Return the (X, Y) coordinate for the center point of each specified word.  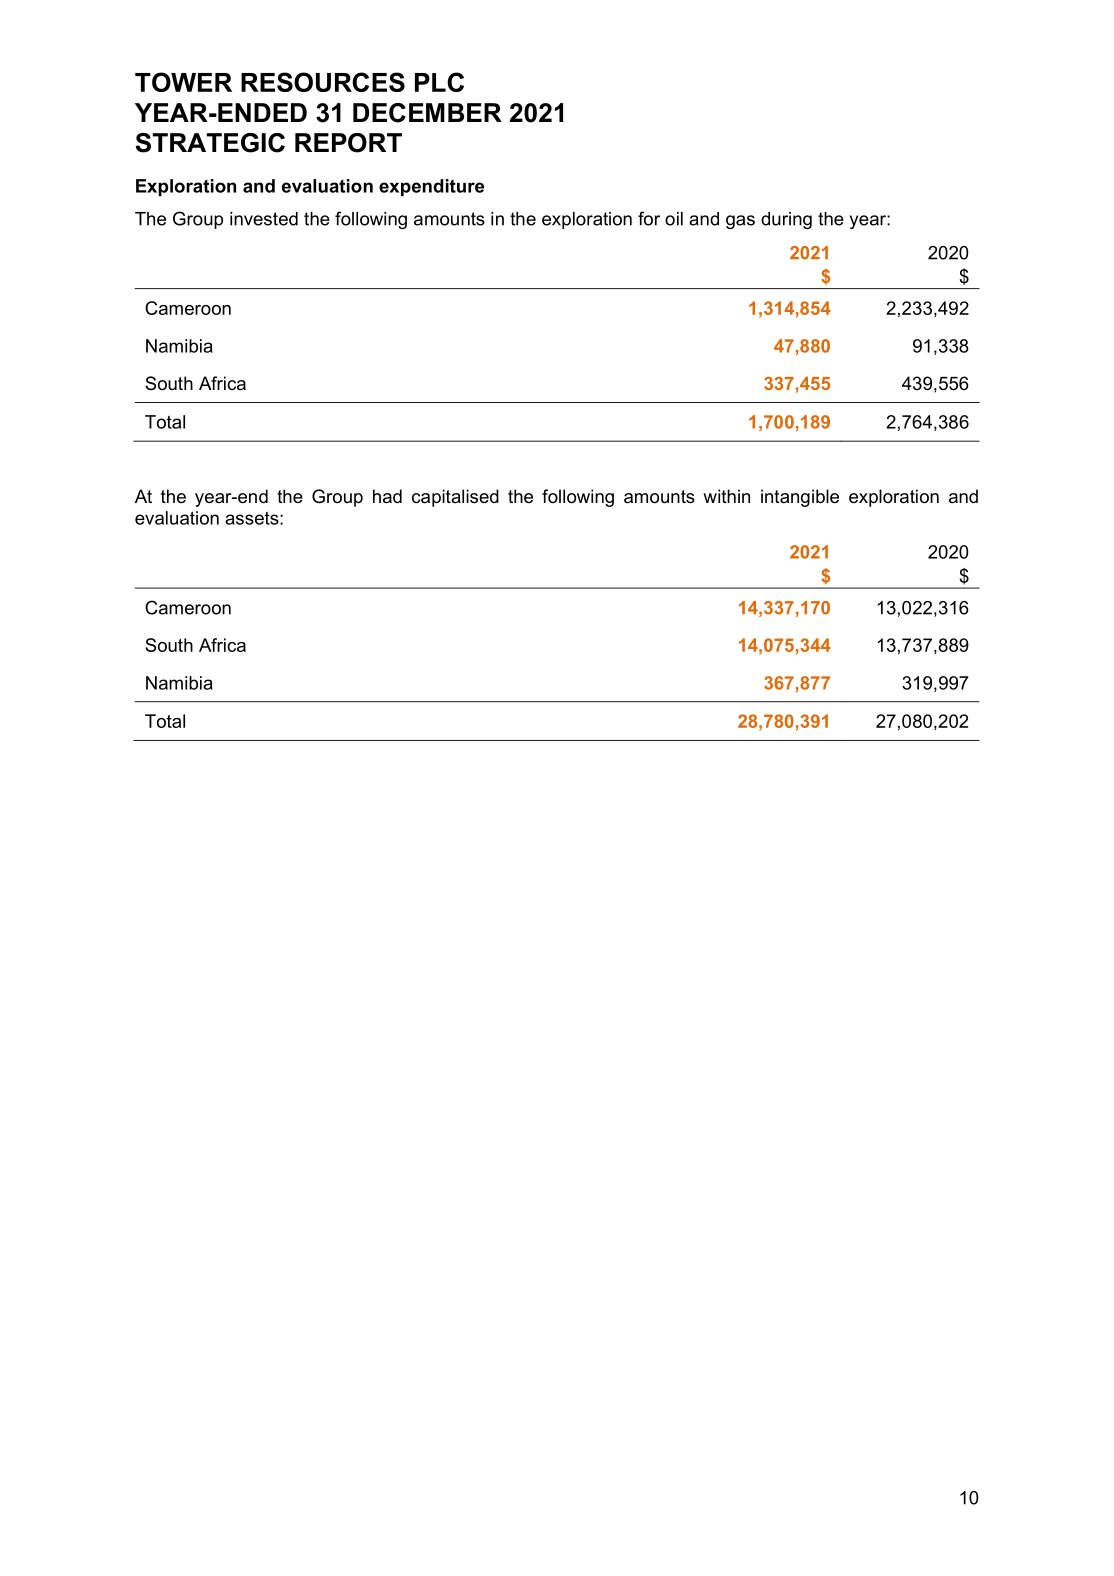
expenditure (431, 187)
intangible (800, 498)
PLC (439, 82)
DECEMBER (427, 113)
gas (740, 222)
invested (264, 219)
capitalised (455, 498)
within (726, 496)
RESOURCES (323, 82)
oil (674, 219)
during (786, 220)
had (387, 496)
